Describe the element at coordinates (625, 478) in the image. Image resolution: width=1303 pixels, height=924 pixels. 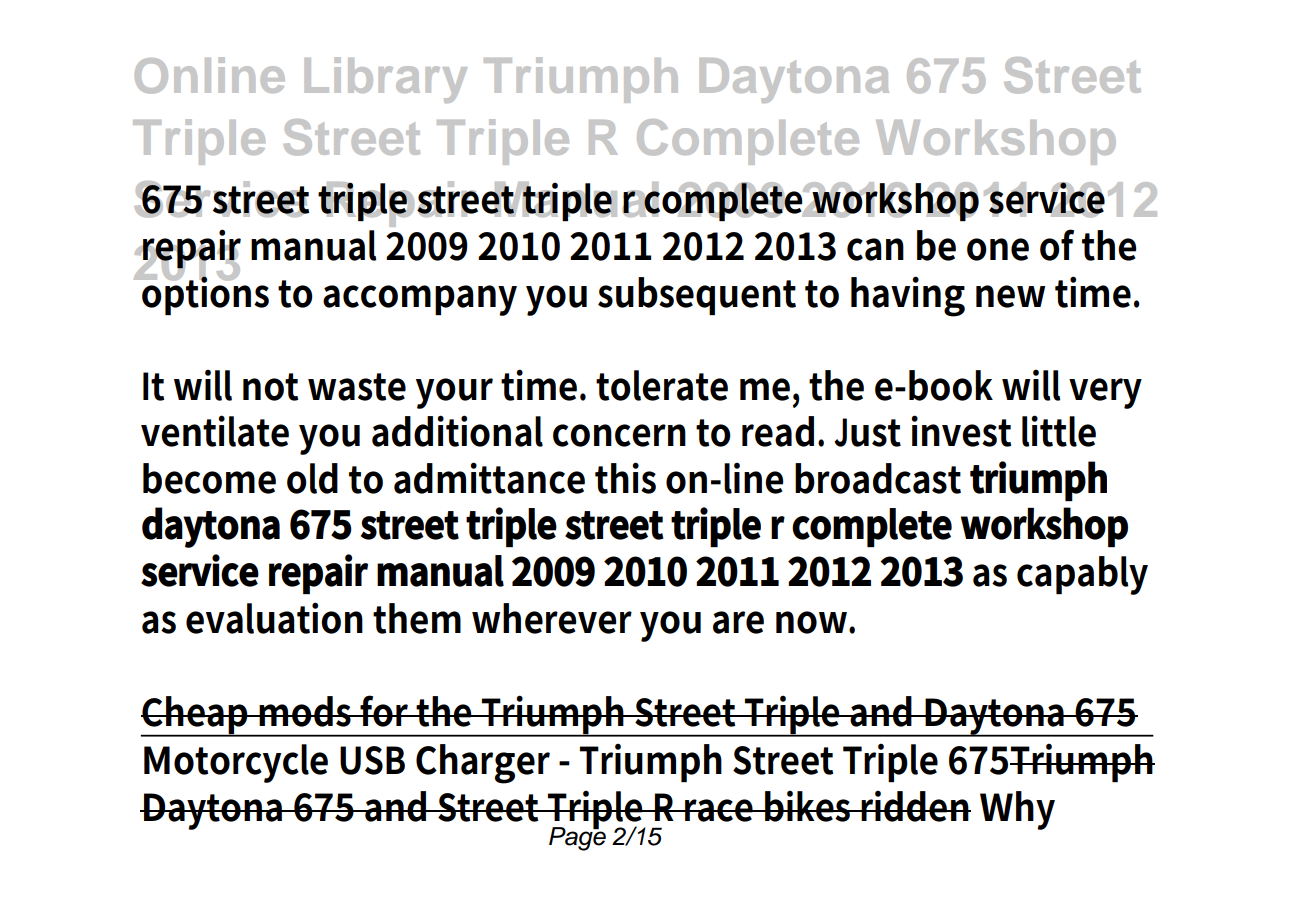
I see `this` at that location.
